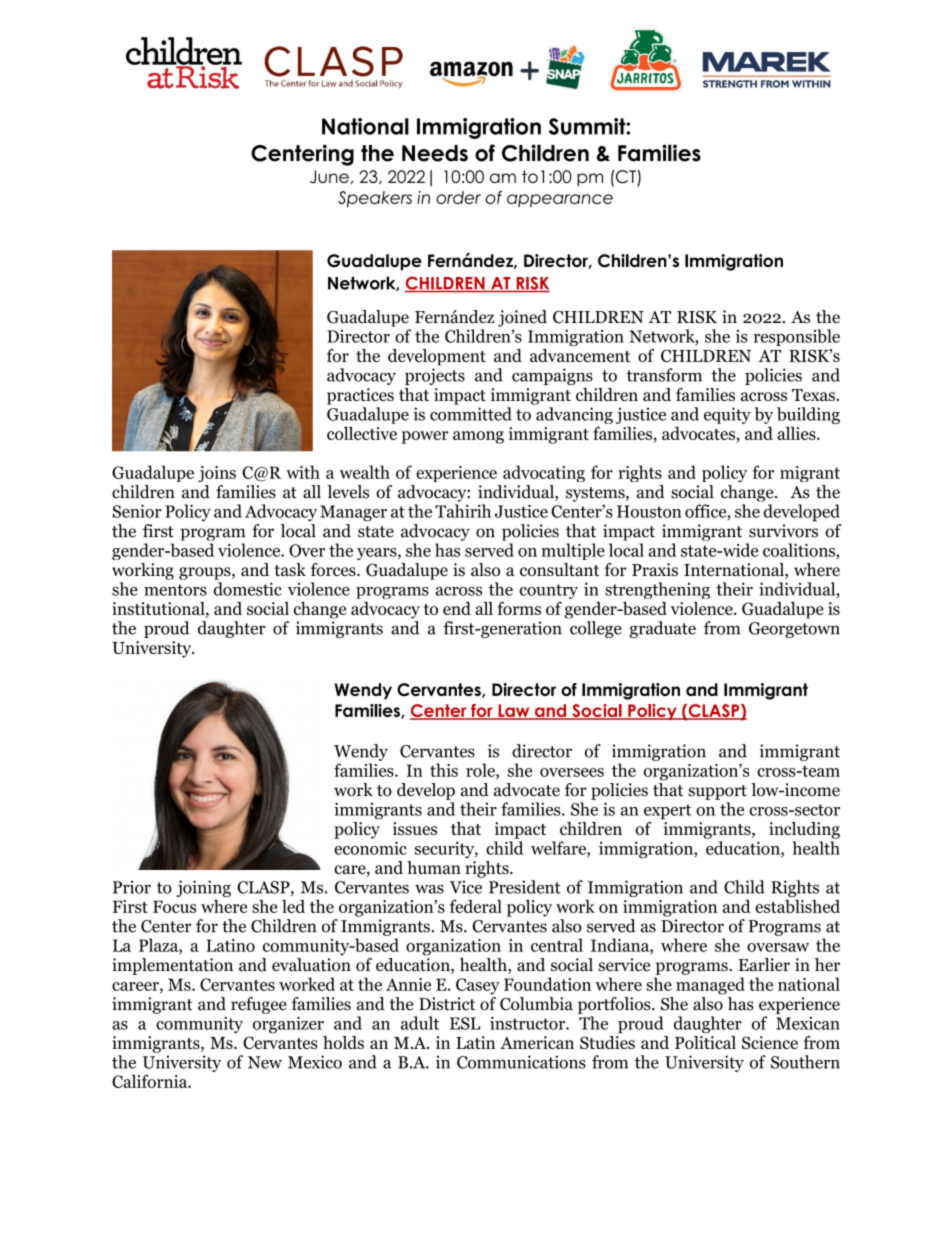 The height and width of the page is (1233, 952). Describe the element at coordinates (794, 630) in the page. I see `Georgetown` at that location.
